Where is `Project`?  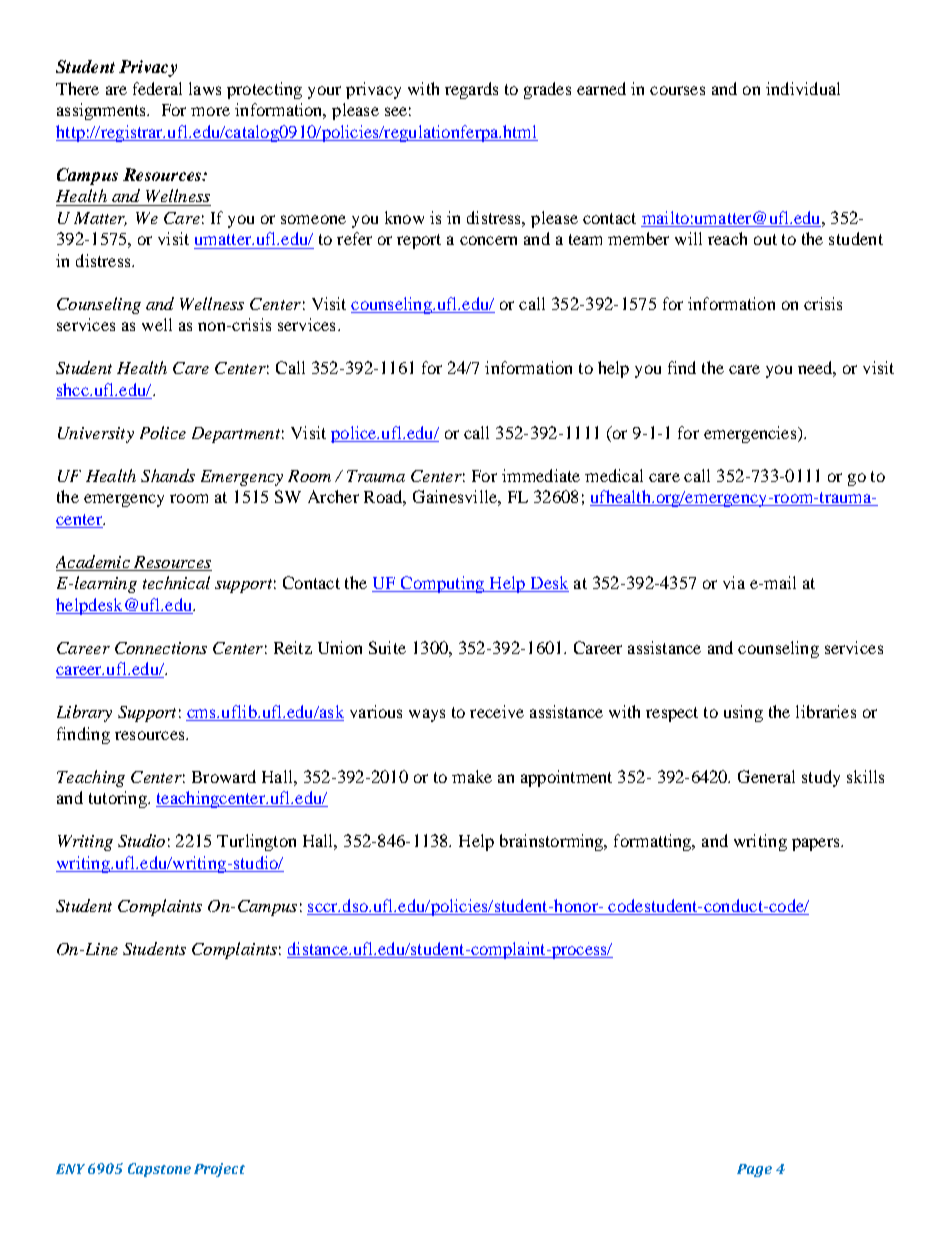 Project is located at coordinates (219, 1170).
